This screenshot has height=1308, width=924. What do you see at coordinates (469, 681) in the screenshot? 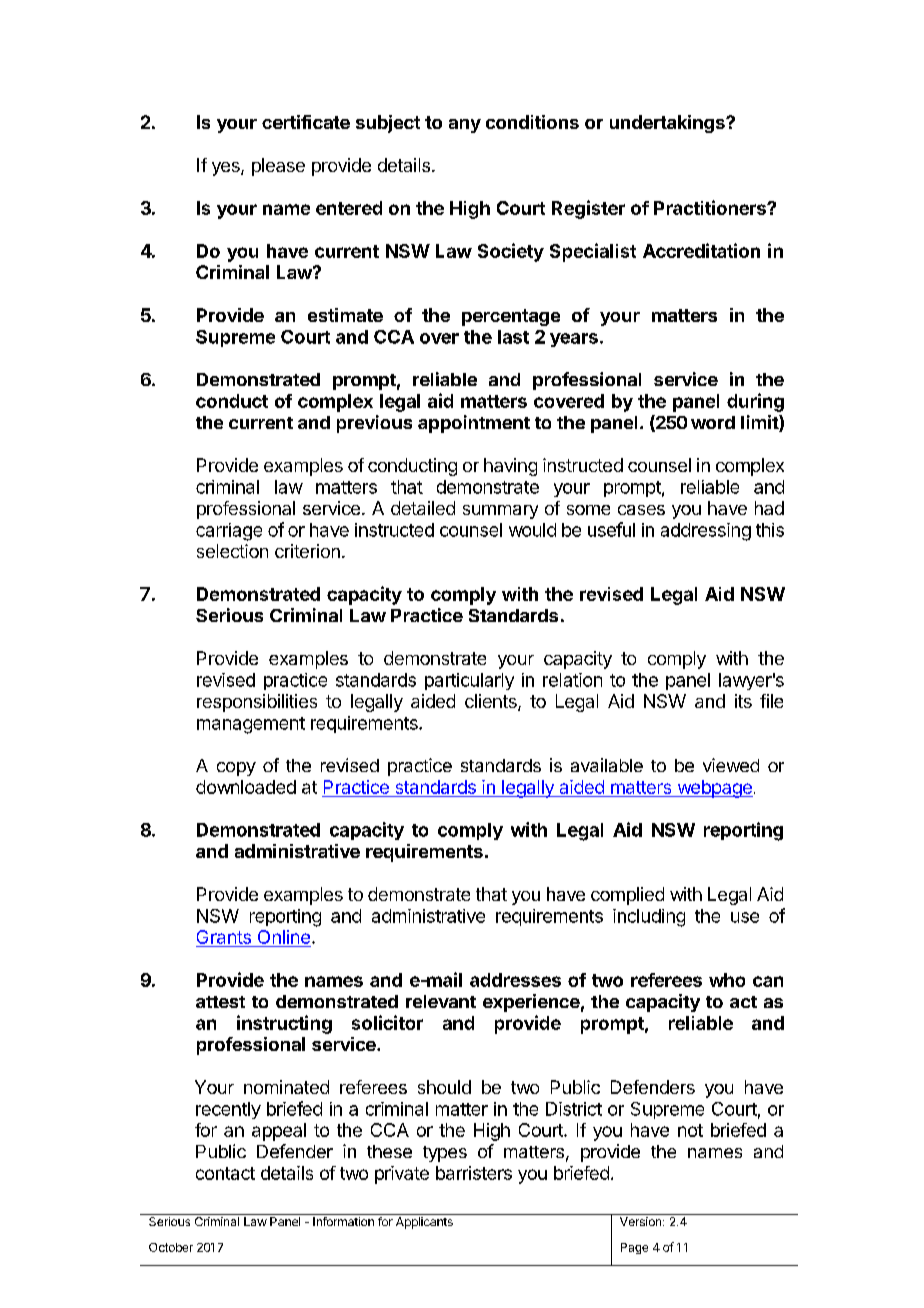
I see `particularly` at bounding box center [469, 681].
